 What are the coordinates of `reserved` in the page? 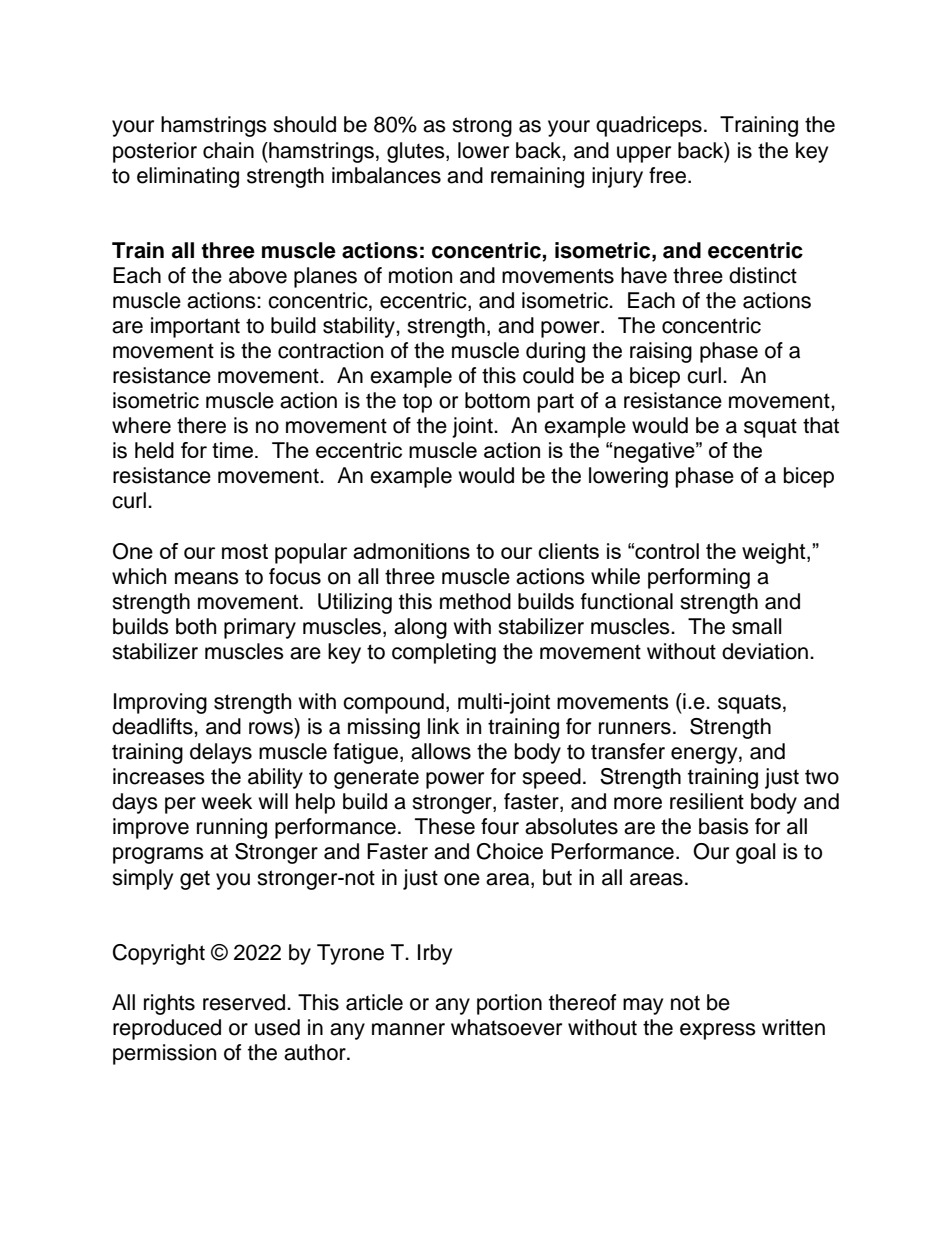 It's located at (245, 1002).
